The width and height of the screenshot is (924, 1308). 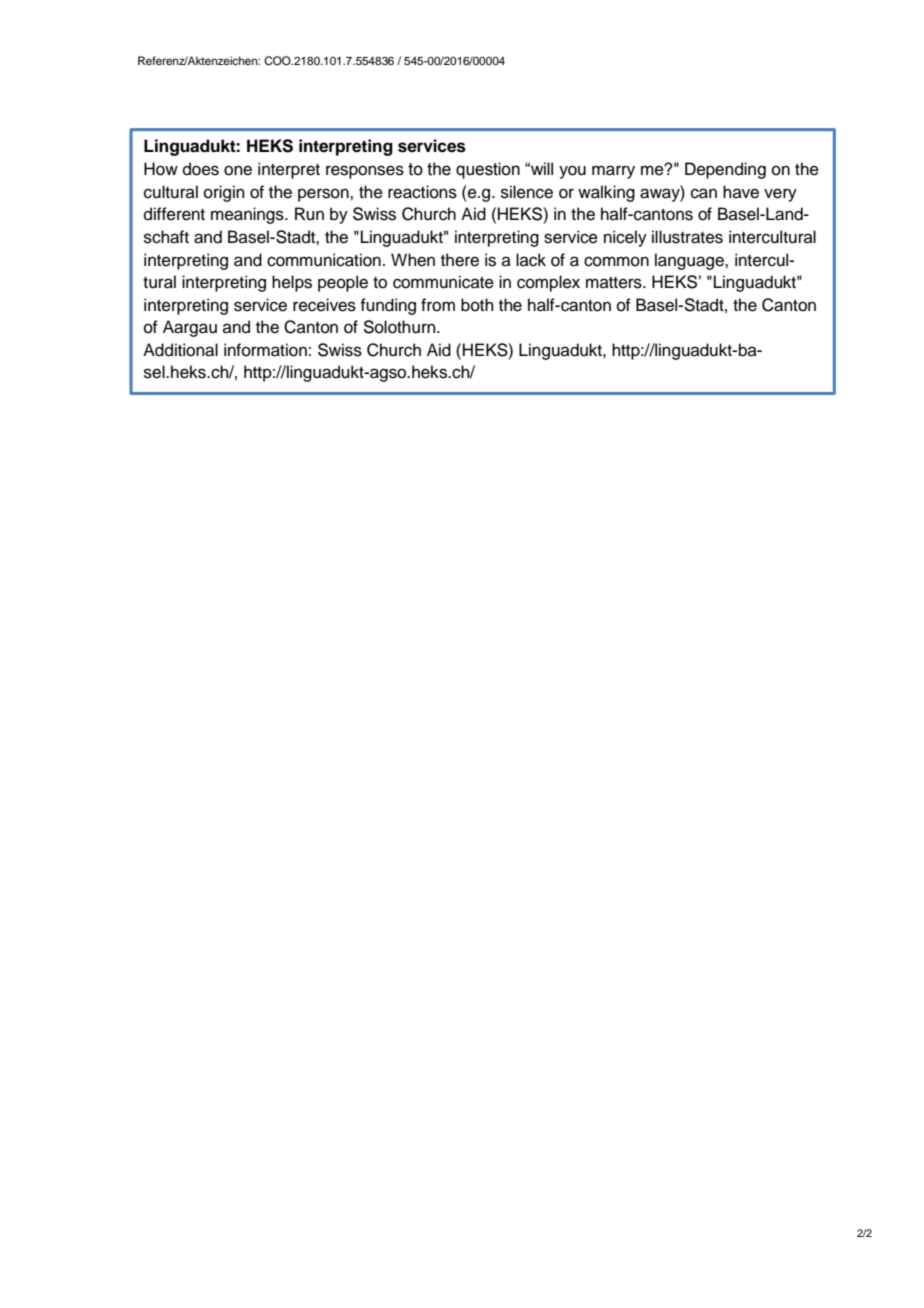 What do you see at coordinates (725, 170) in the screenshot?
I see `Depending` at bounding box center [725, 170].
